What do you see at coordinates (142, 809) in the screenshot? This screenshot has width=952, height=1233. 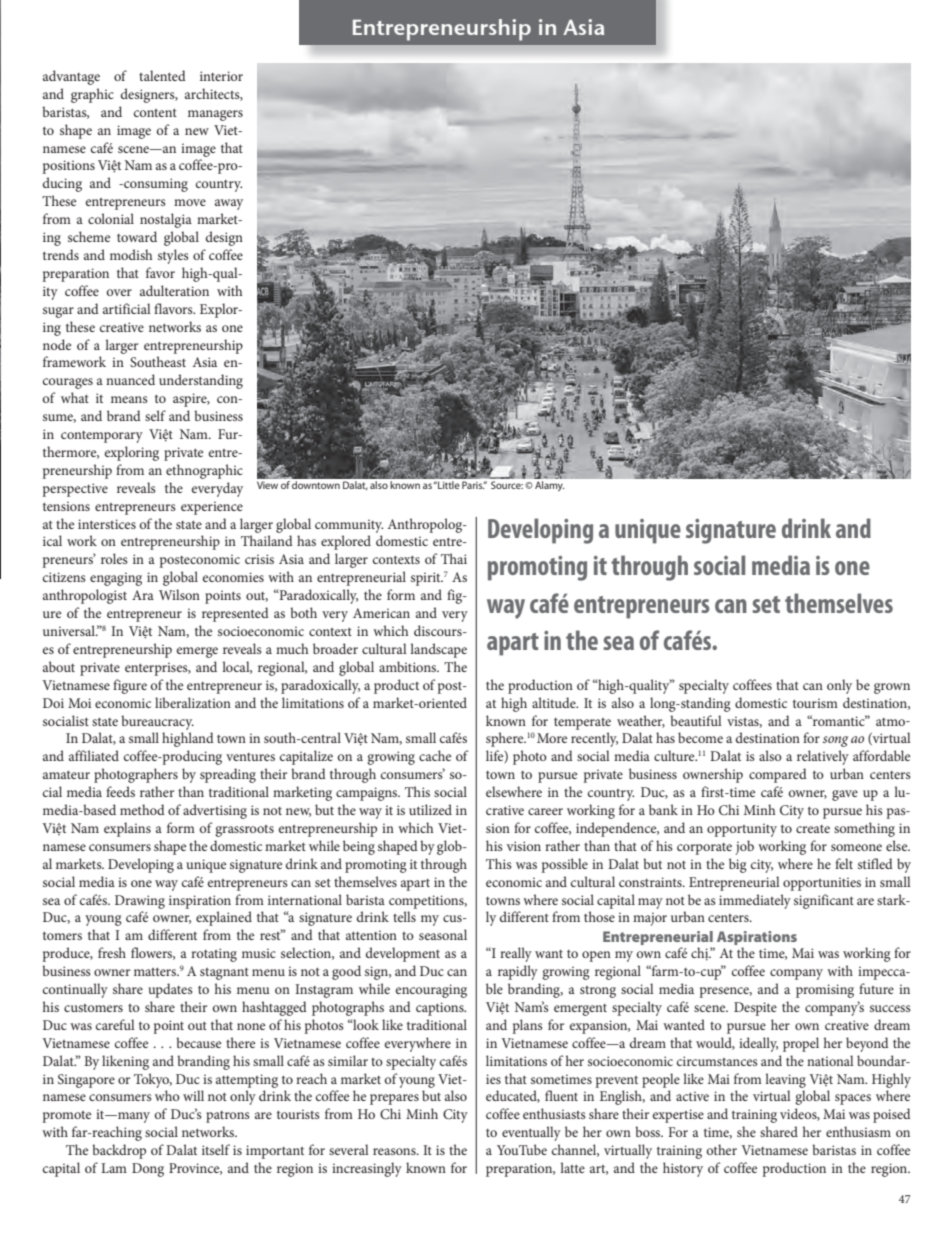 I see `method` at bounding box center [142, 809].
